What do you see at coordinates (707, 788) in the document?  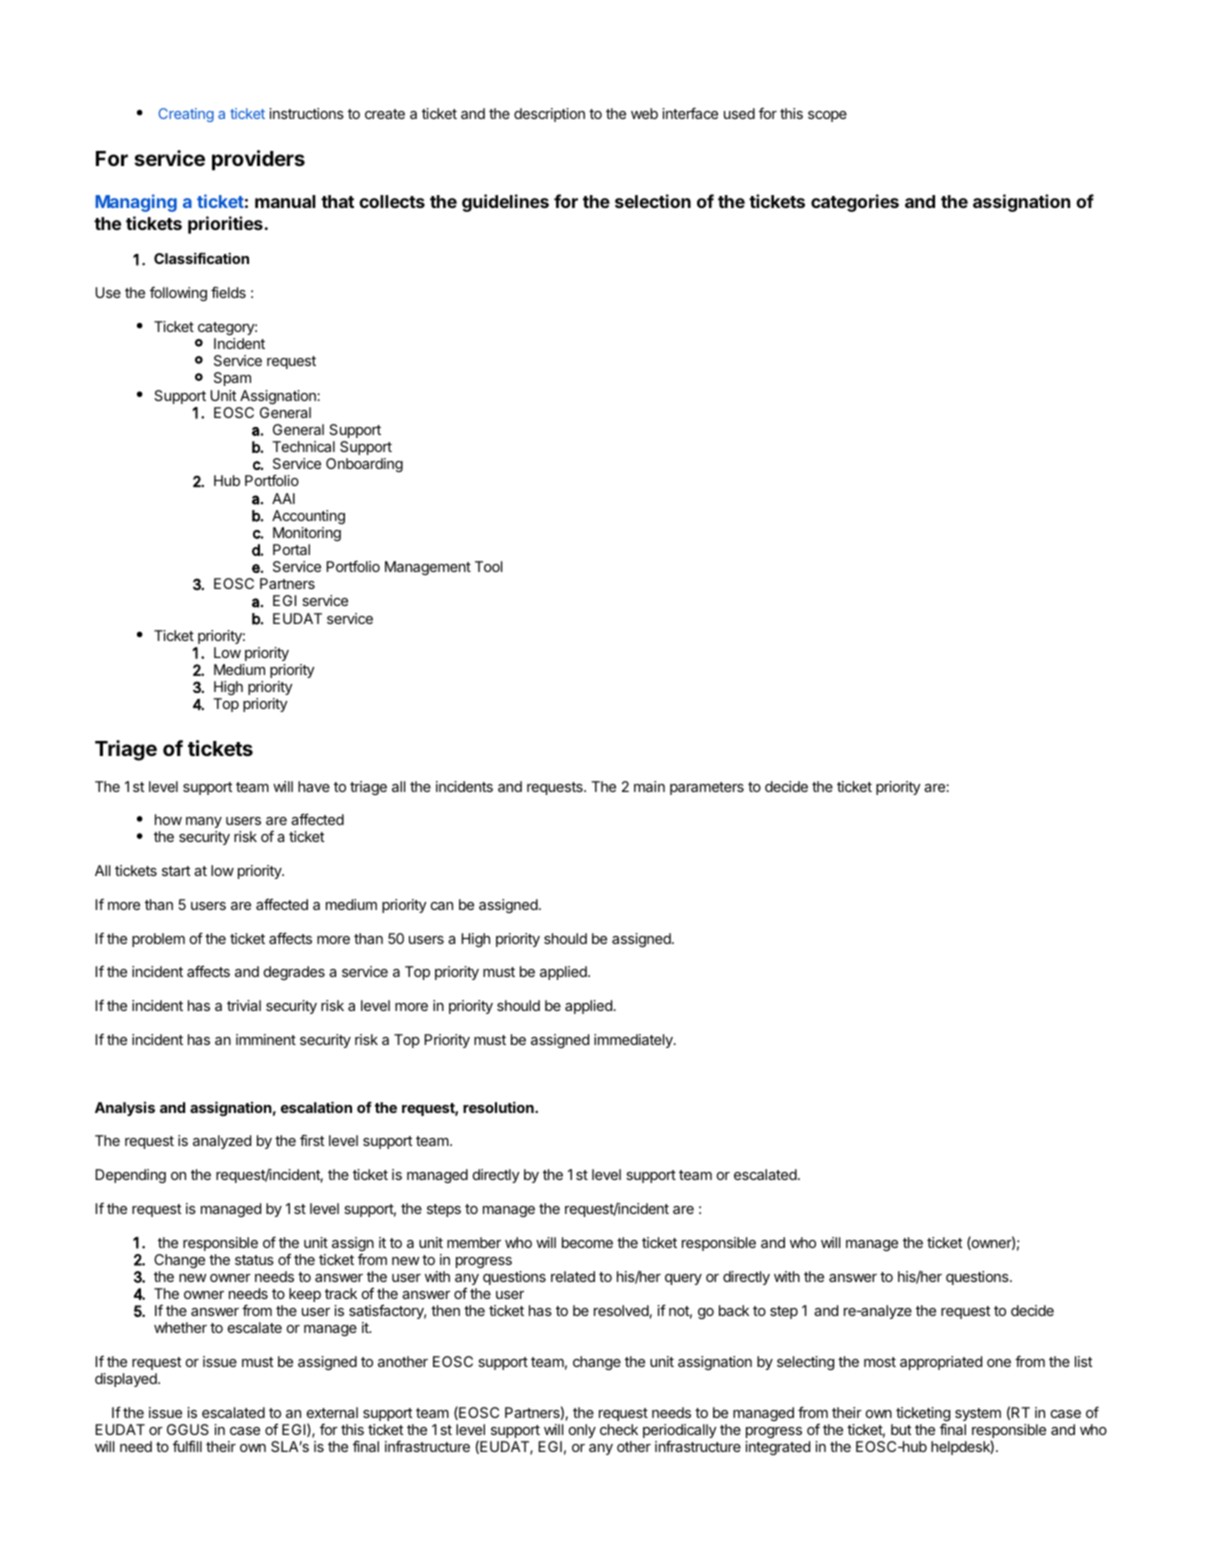 I see `parameters` at bounding box center [707, 788].
